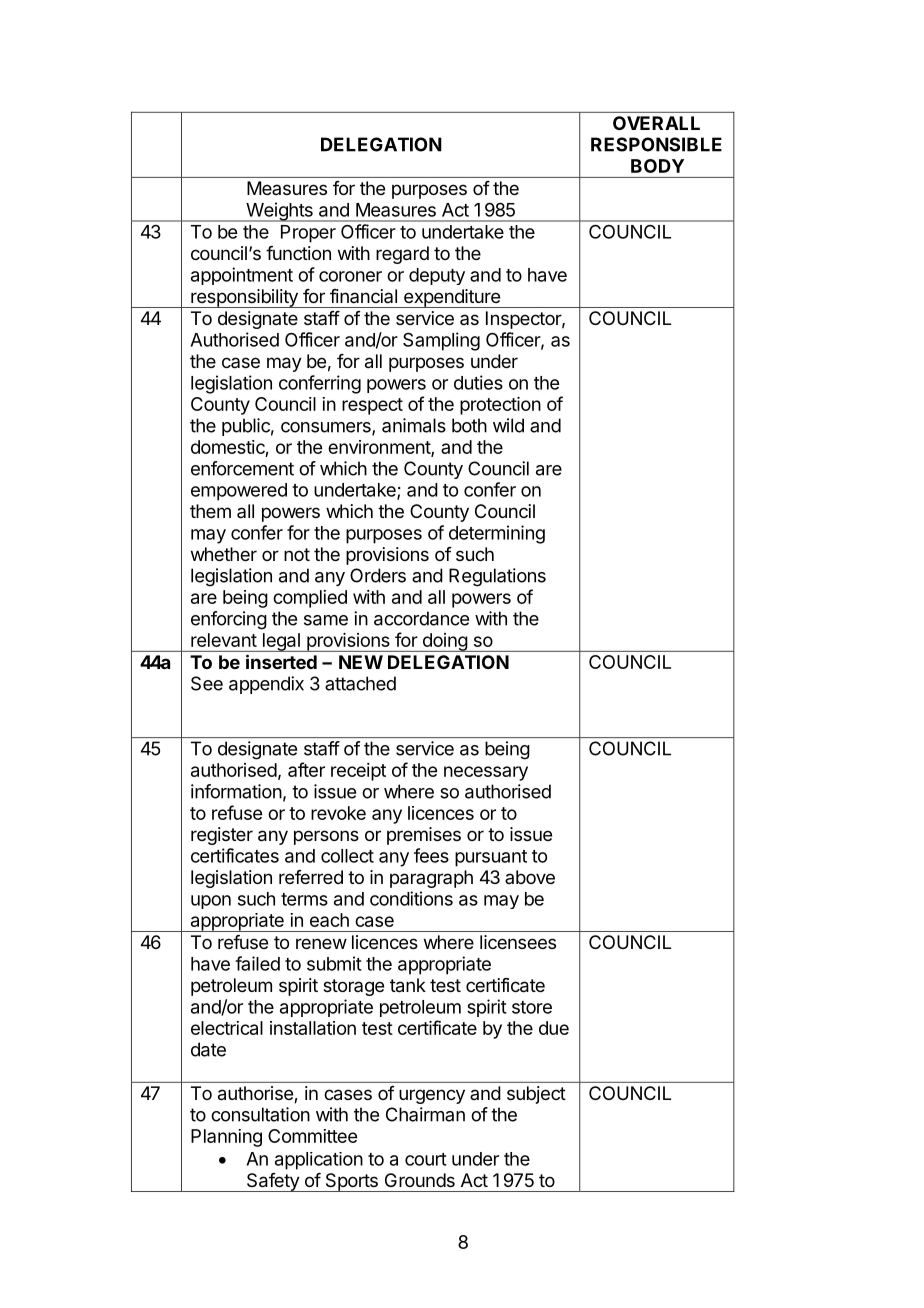 The height and width of the screenshot is (1308, 924). I want to click on above, so click(530, 877).
